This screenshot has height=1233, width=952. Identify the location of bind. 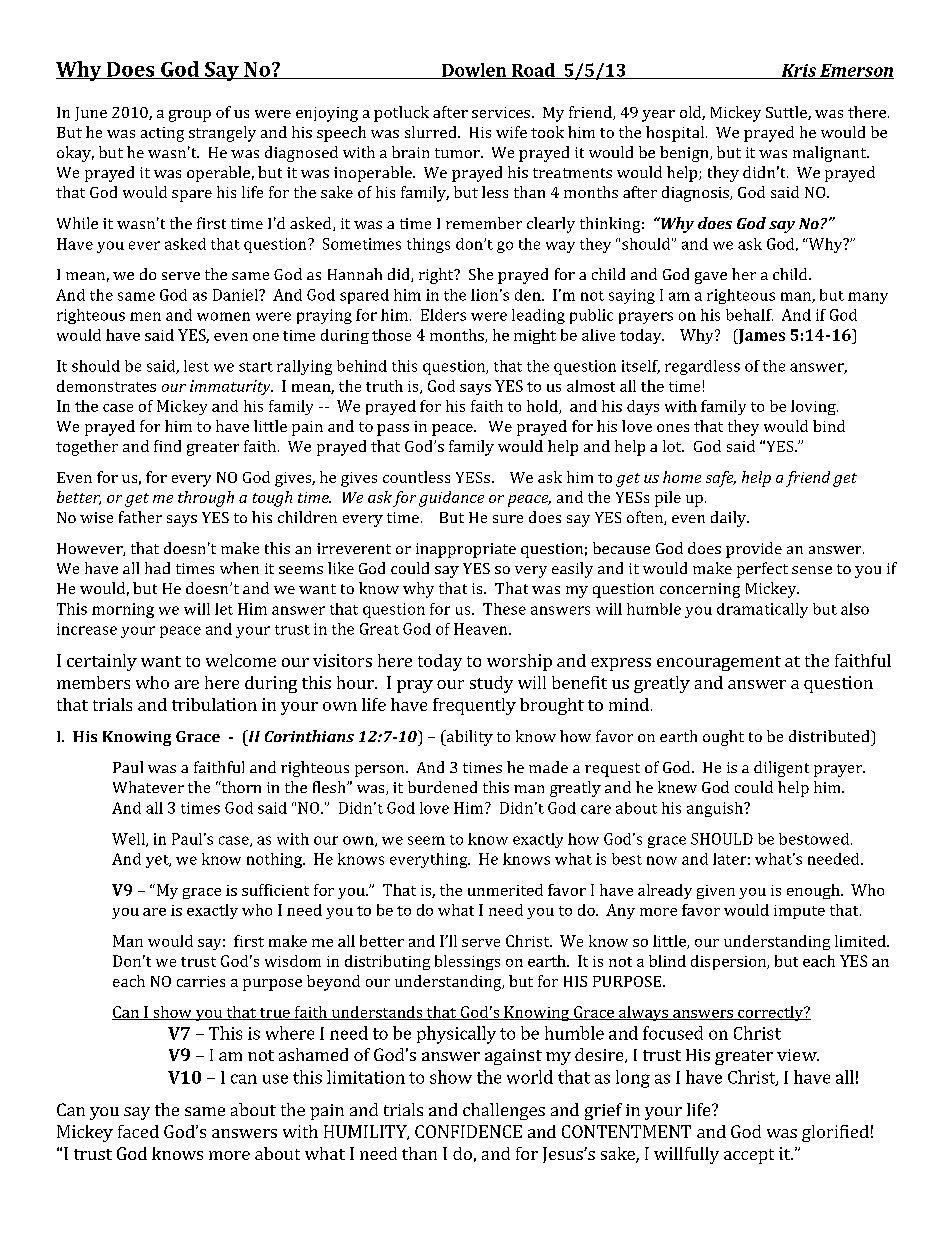
(829, 426).
